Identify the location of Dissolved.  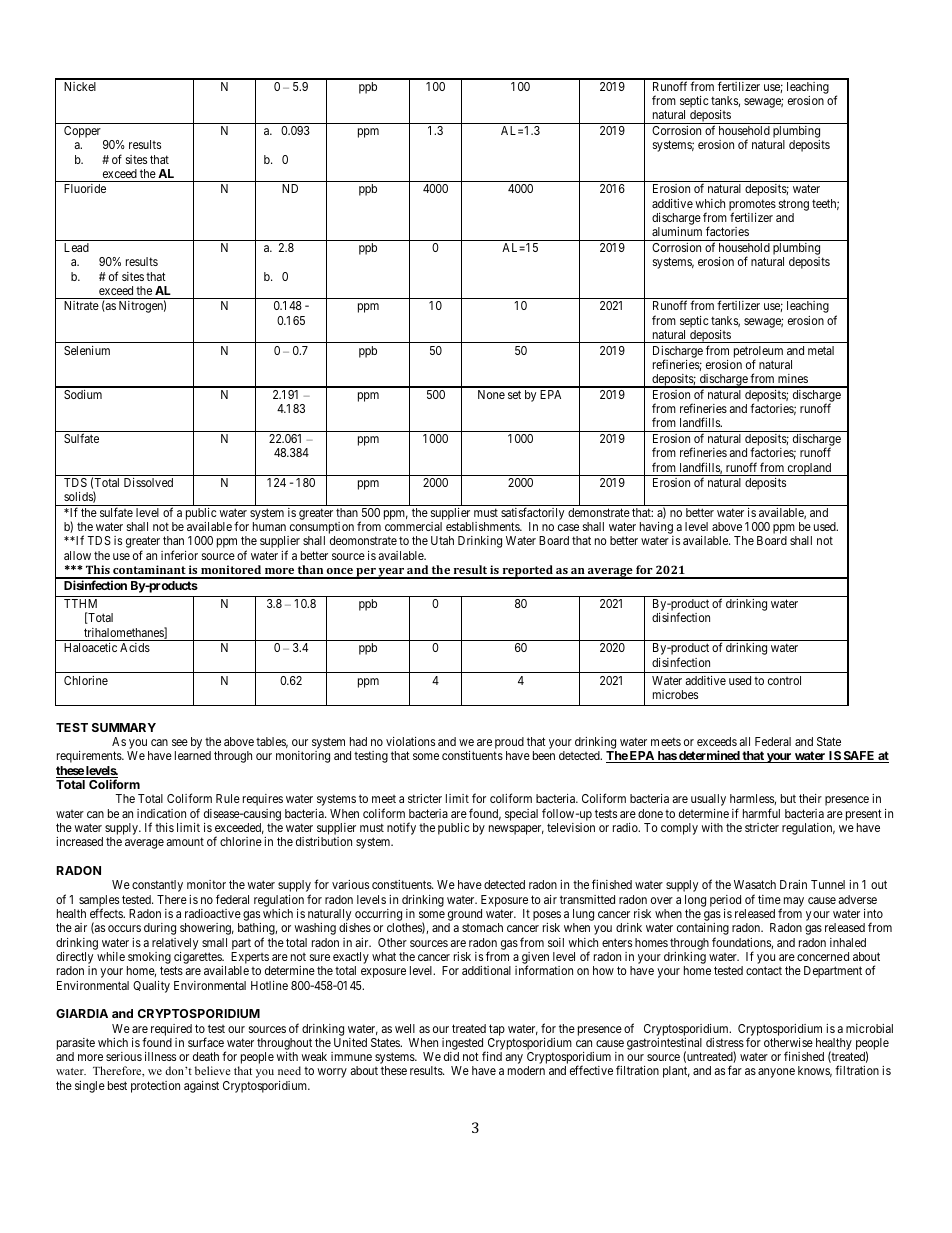
(148, 482).
